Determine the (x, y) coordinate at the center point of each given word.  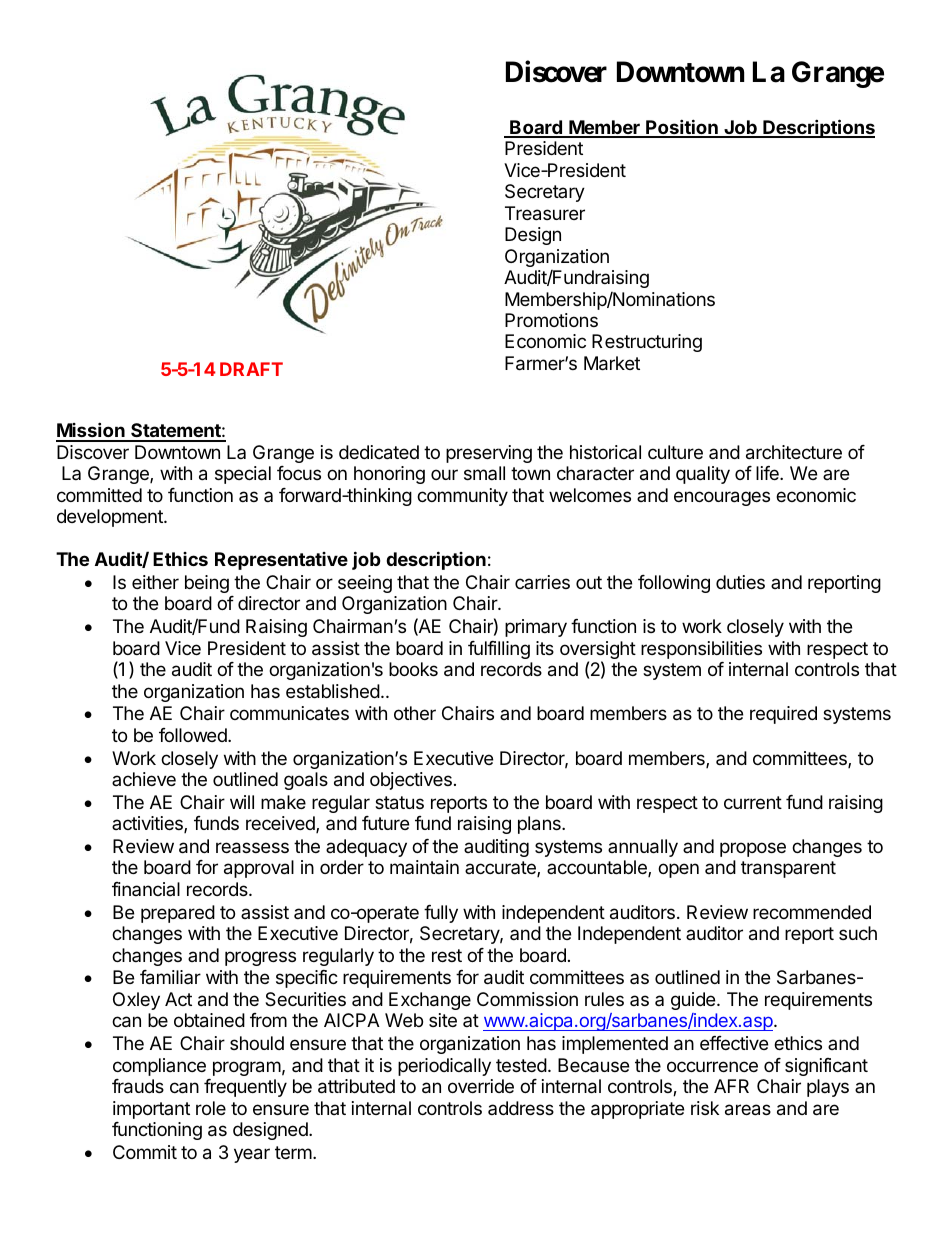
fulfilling (499, 650)
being (207, 584)
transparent (788, 869)
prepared (178, 914)
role (211, 1108)
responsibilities (701, 650)
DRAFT (251, 369)
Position (682, 128)
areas (748, 1110)
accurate (501, 869)
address (521, 1108)
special (243, 475)
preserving (489, 454)
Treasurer (545, 213)
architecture (794, 452)
